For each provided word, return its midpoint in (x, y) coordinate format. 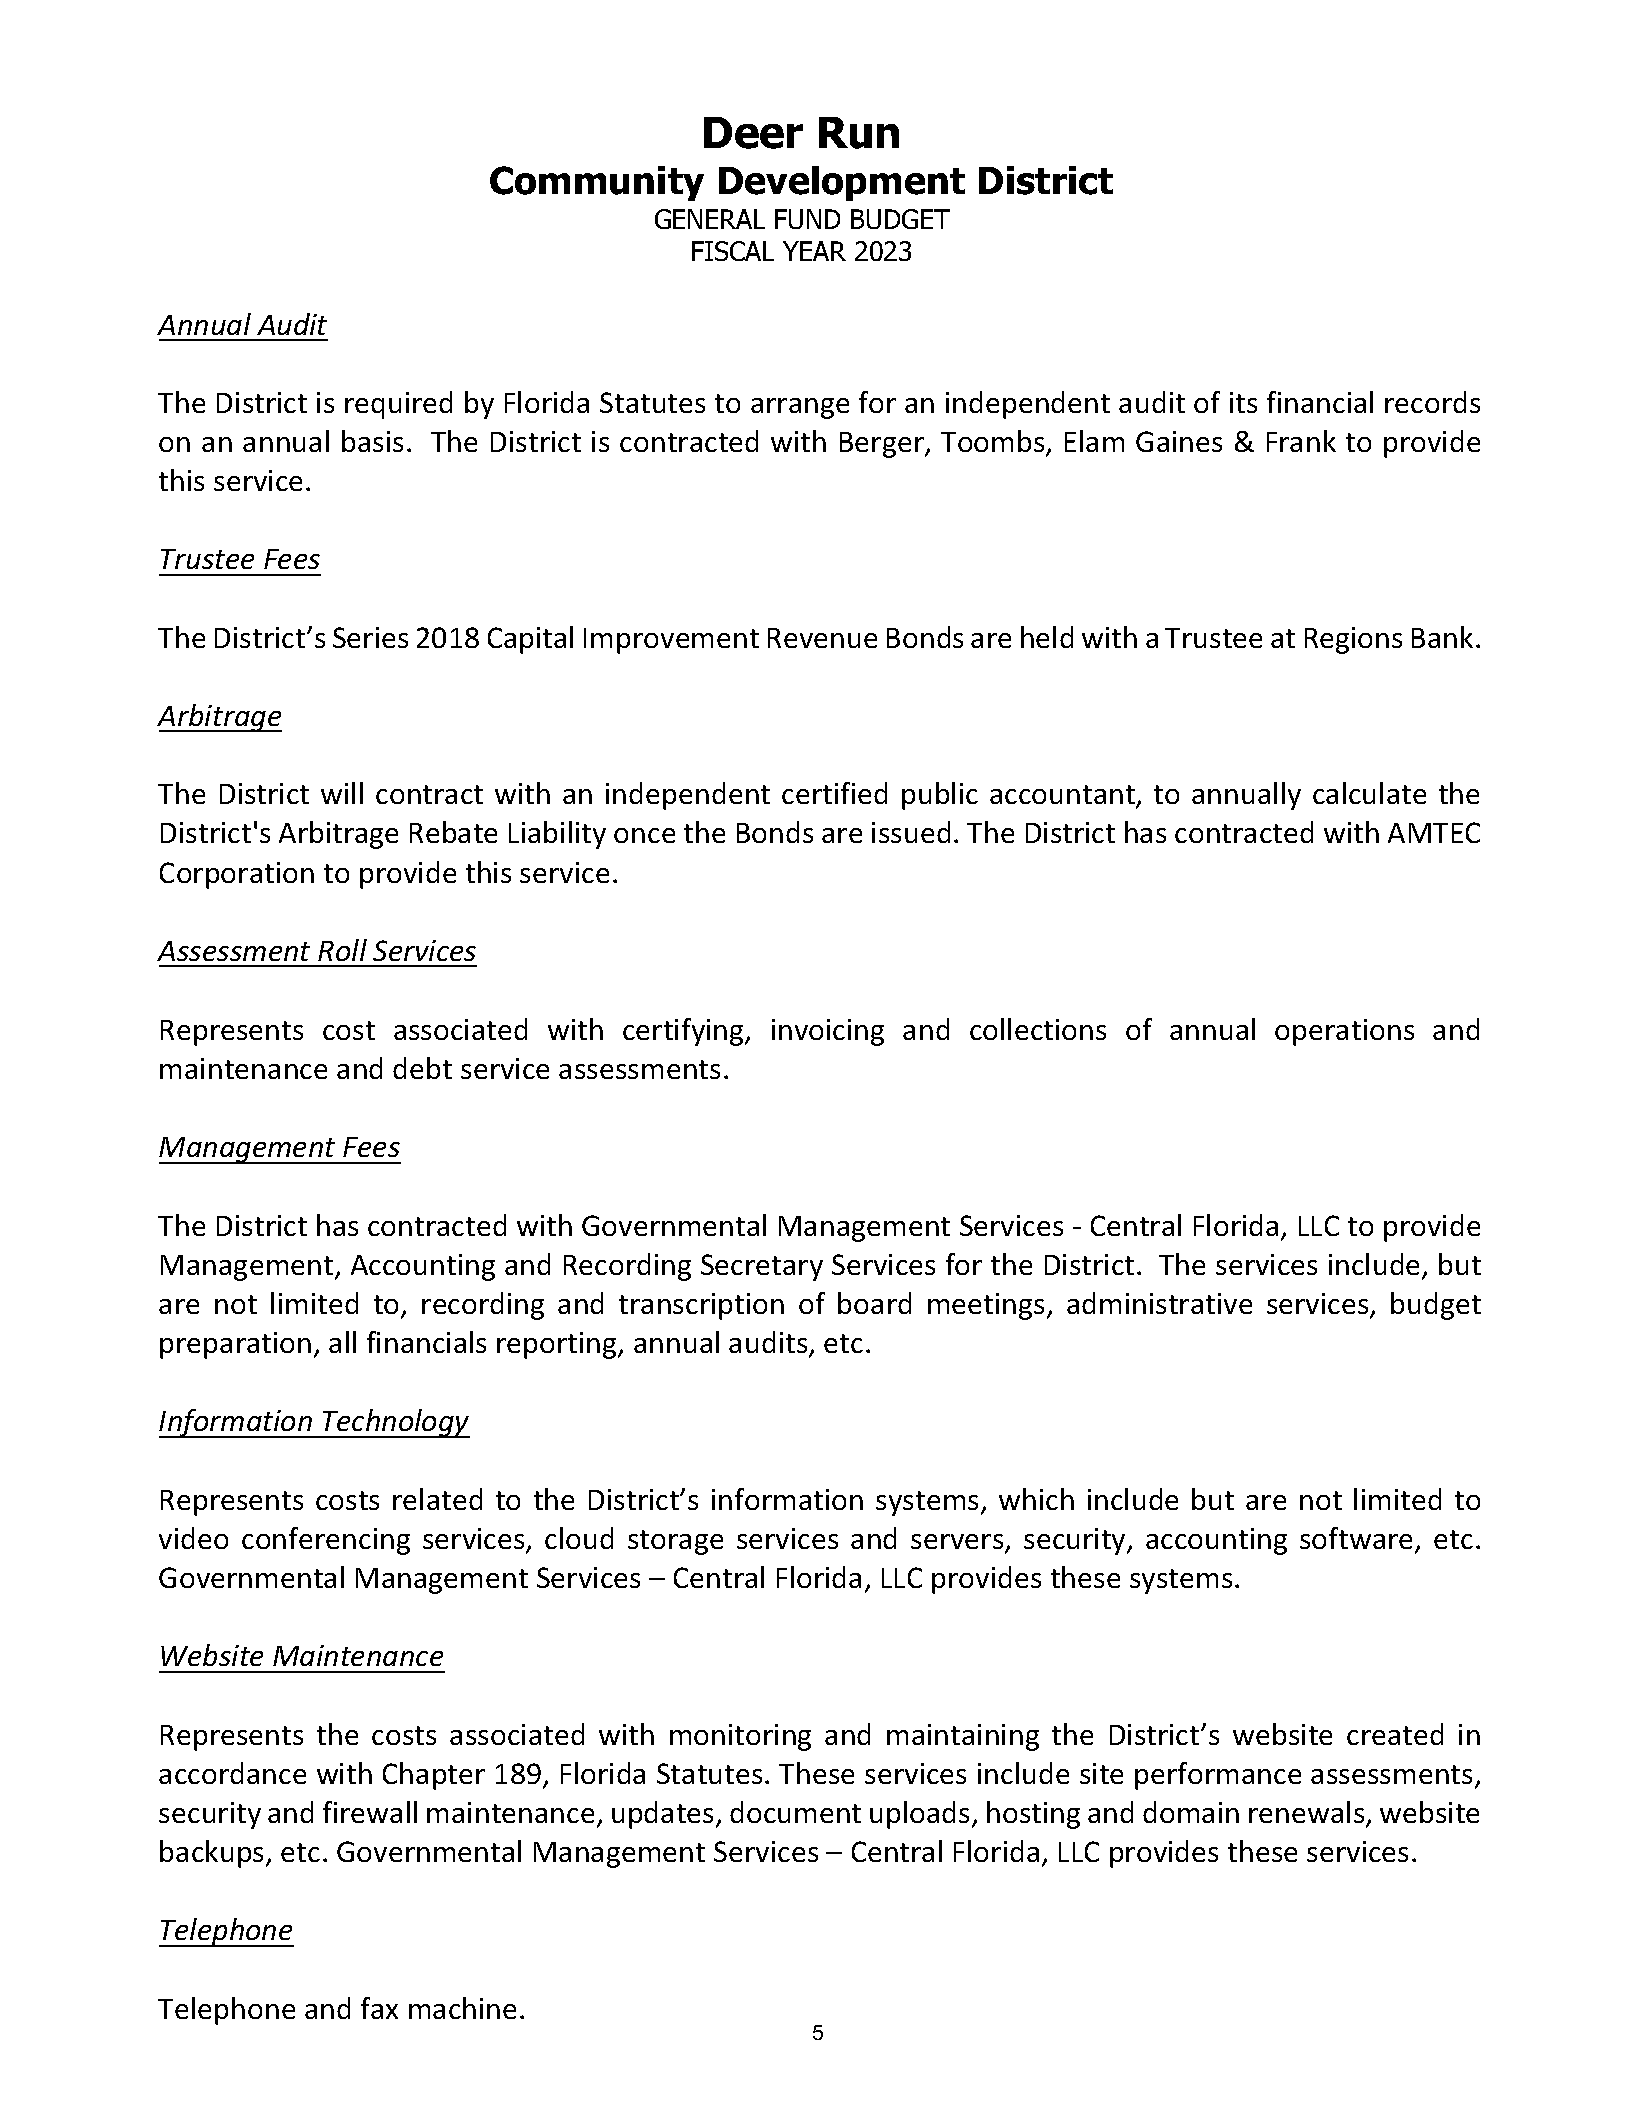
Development (842, 183)
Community (597, 183)
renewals (1308, 1813)
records (1432, 402)
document (795, 1812)
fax (379, 2008)
